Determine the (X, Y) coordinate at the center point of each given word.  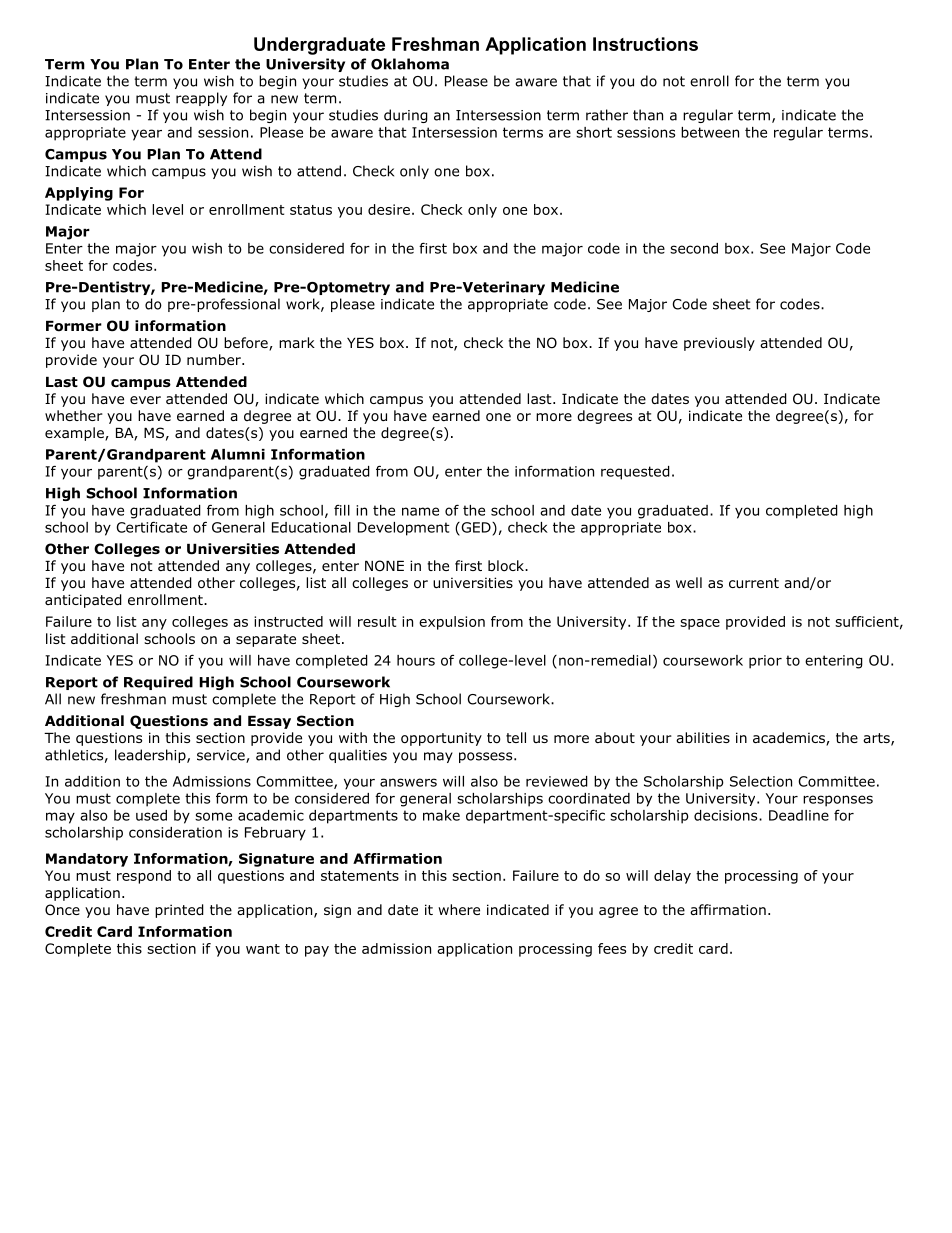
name (420, 511)
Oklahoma (410, 64)
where (459, 909)
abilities (703, 737)
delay (672, 877)
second (694, 248)
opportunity (441, 739)
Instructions (645, 44)
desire (389, 209)
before (247, 344)
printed (179, 911)
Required (158, 683)
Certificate (151, 527)
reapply (201, 99)
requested (635, 473)
